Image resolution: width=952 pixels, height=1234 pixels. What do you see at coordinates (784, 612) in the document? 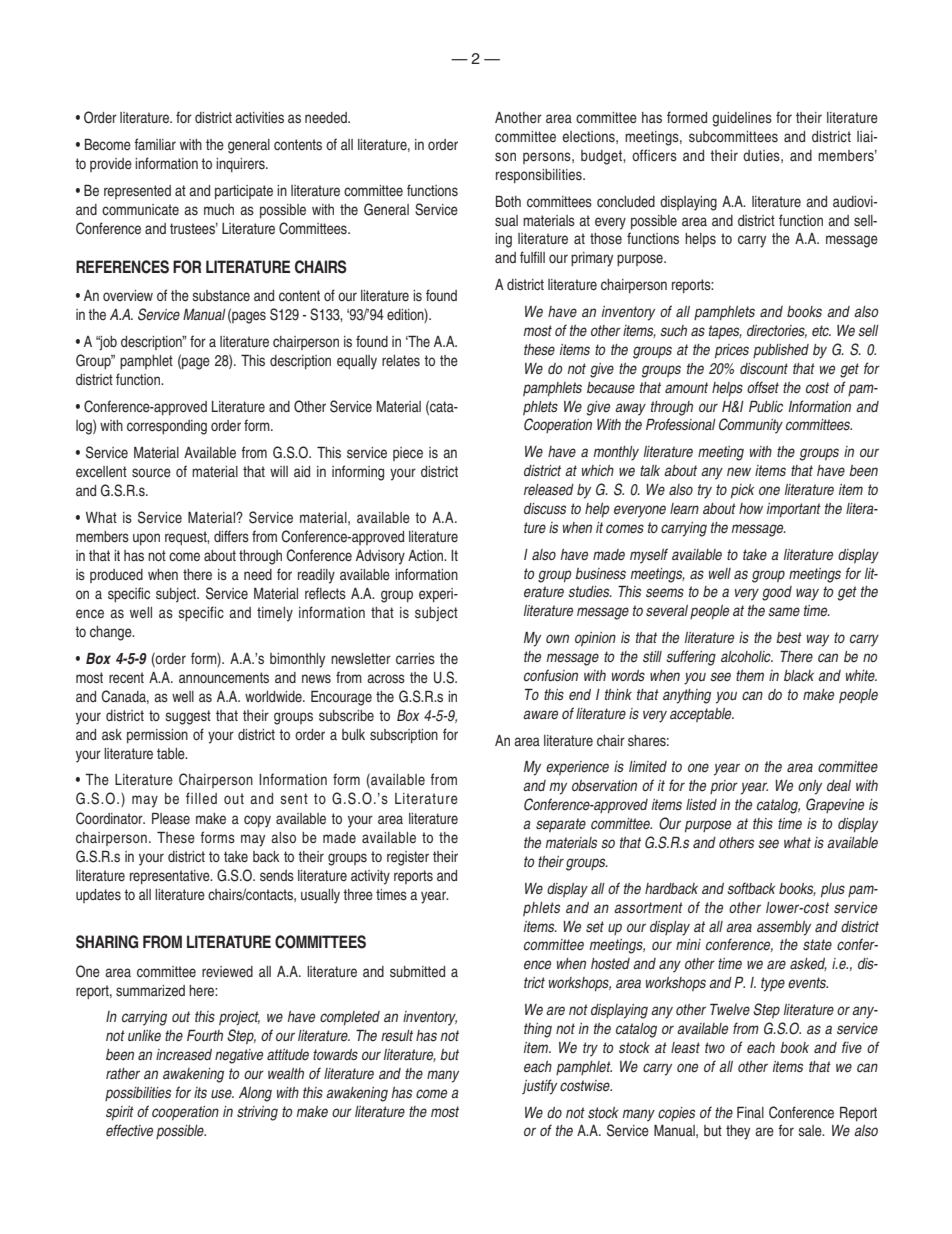
I see `same` at bounding box center [784, 612].
